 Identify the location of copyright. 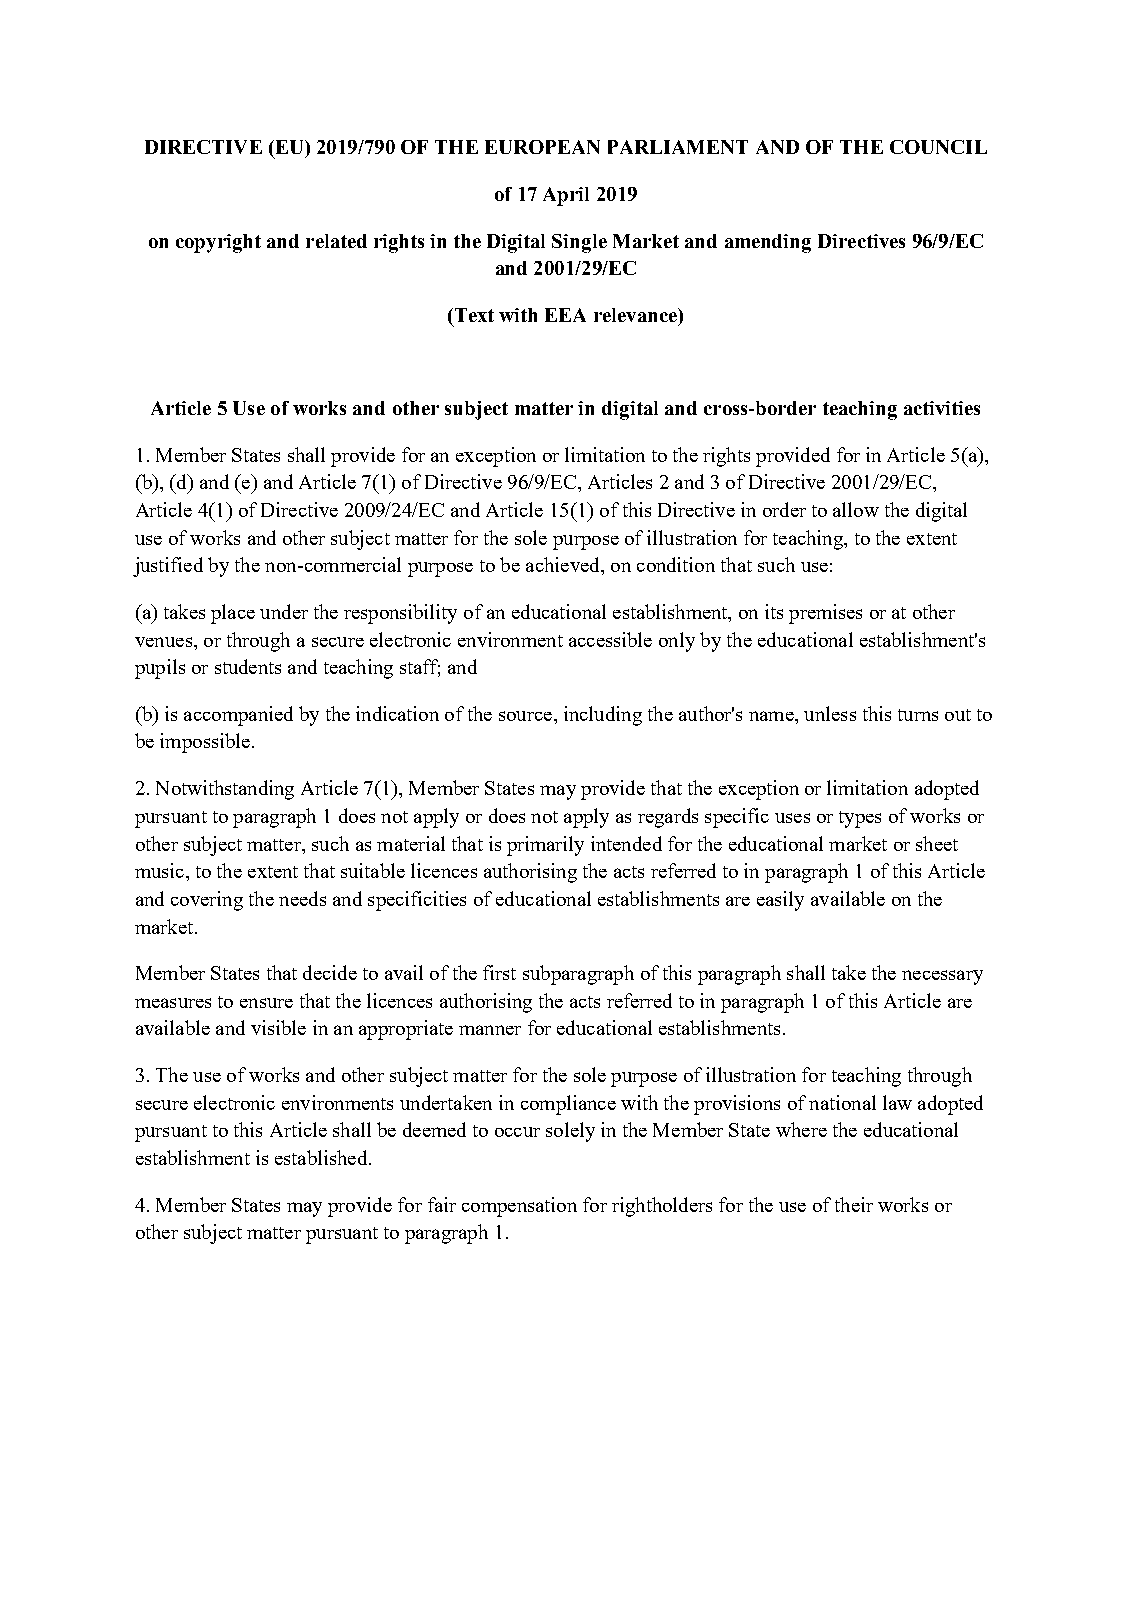
(218, 243).
